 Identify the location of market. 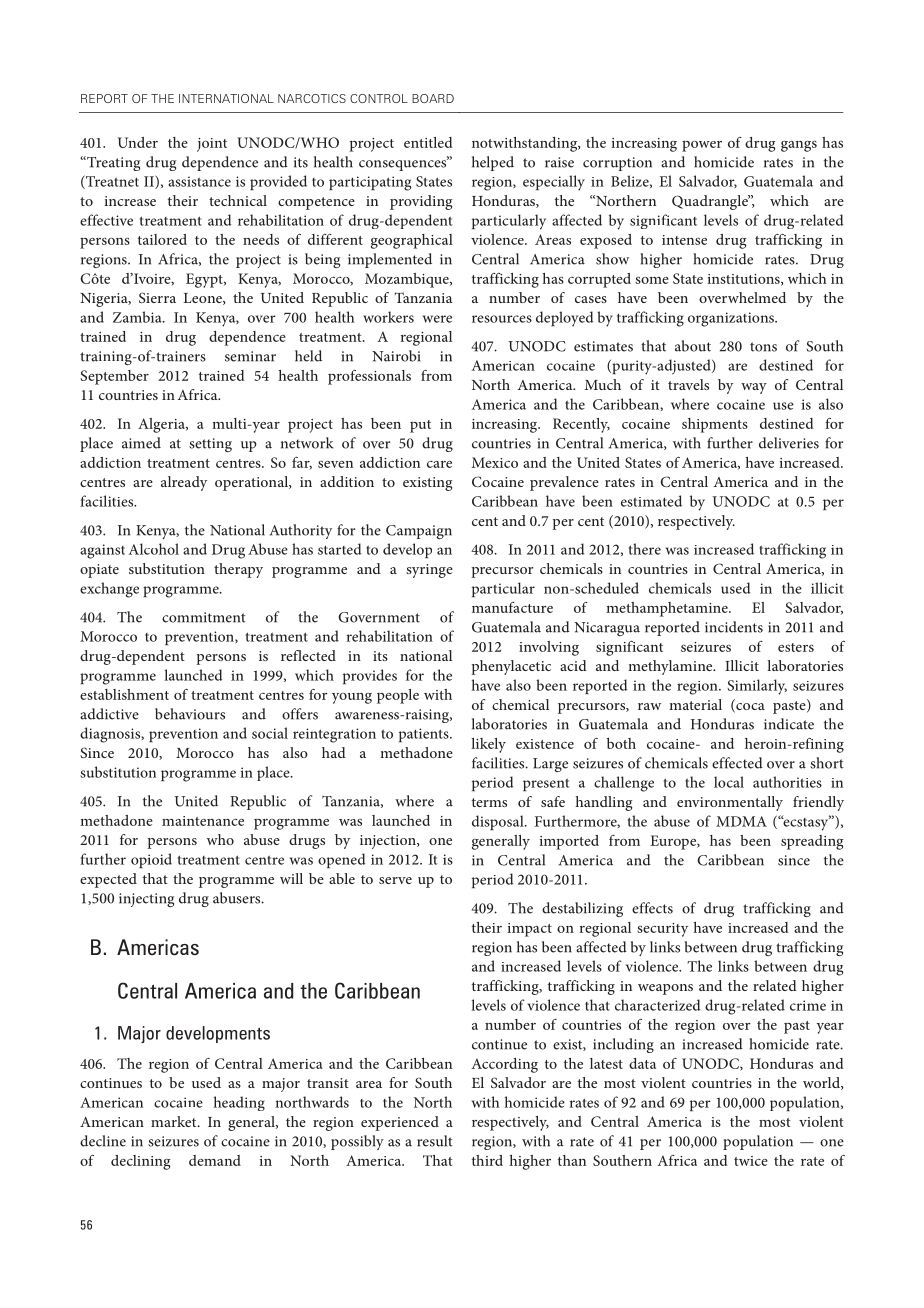
(175, 1121).
